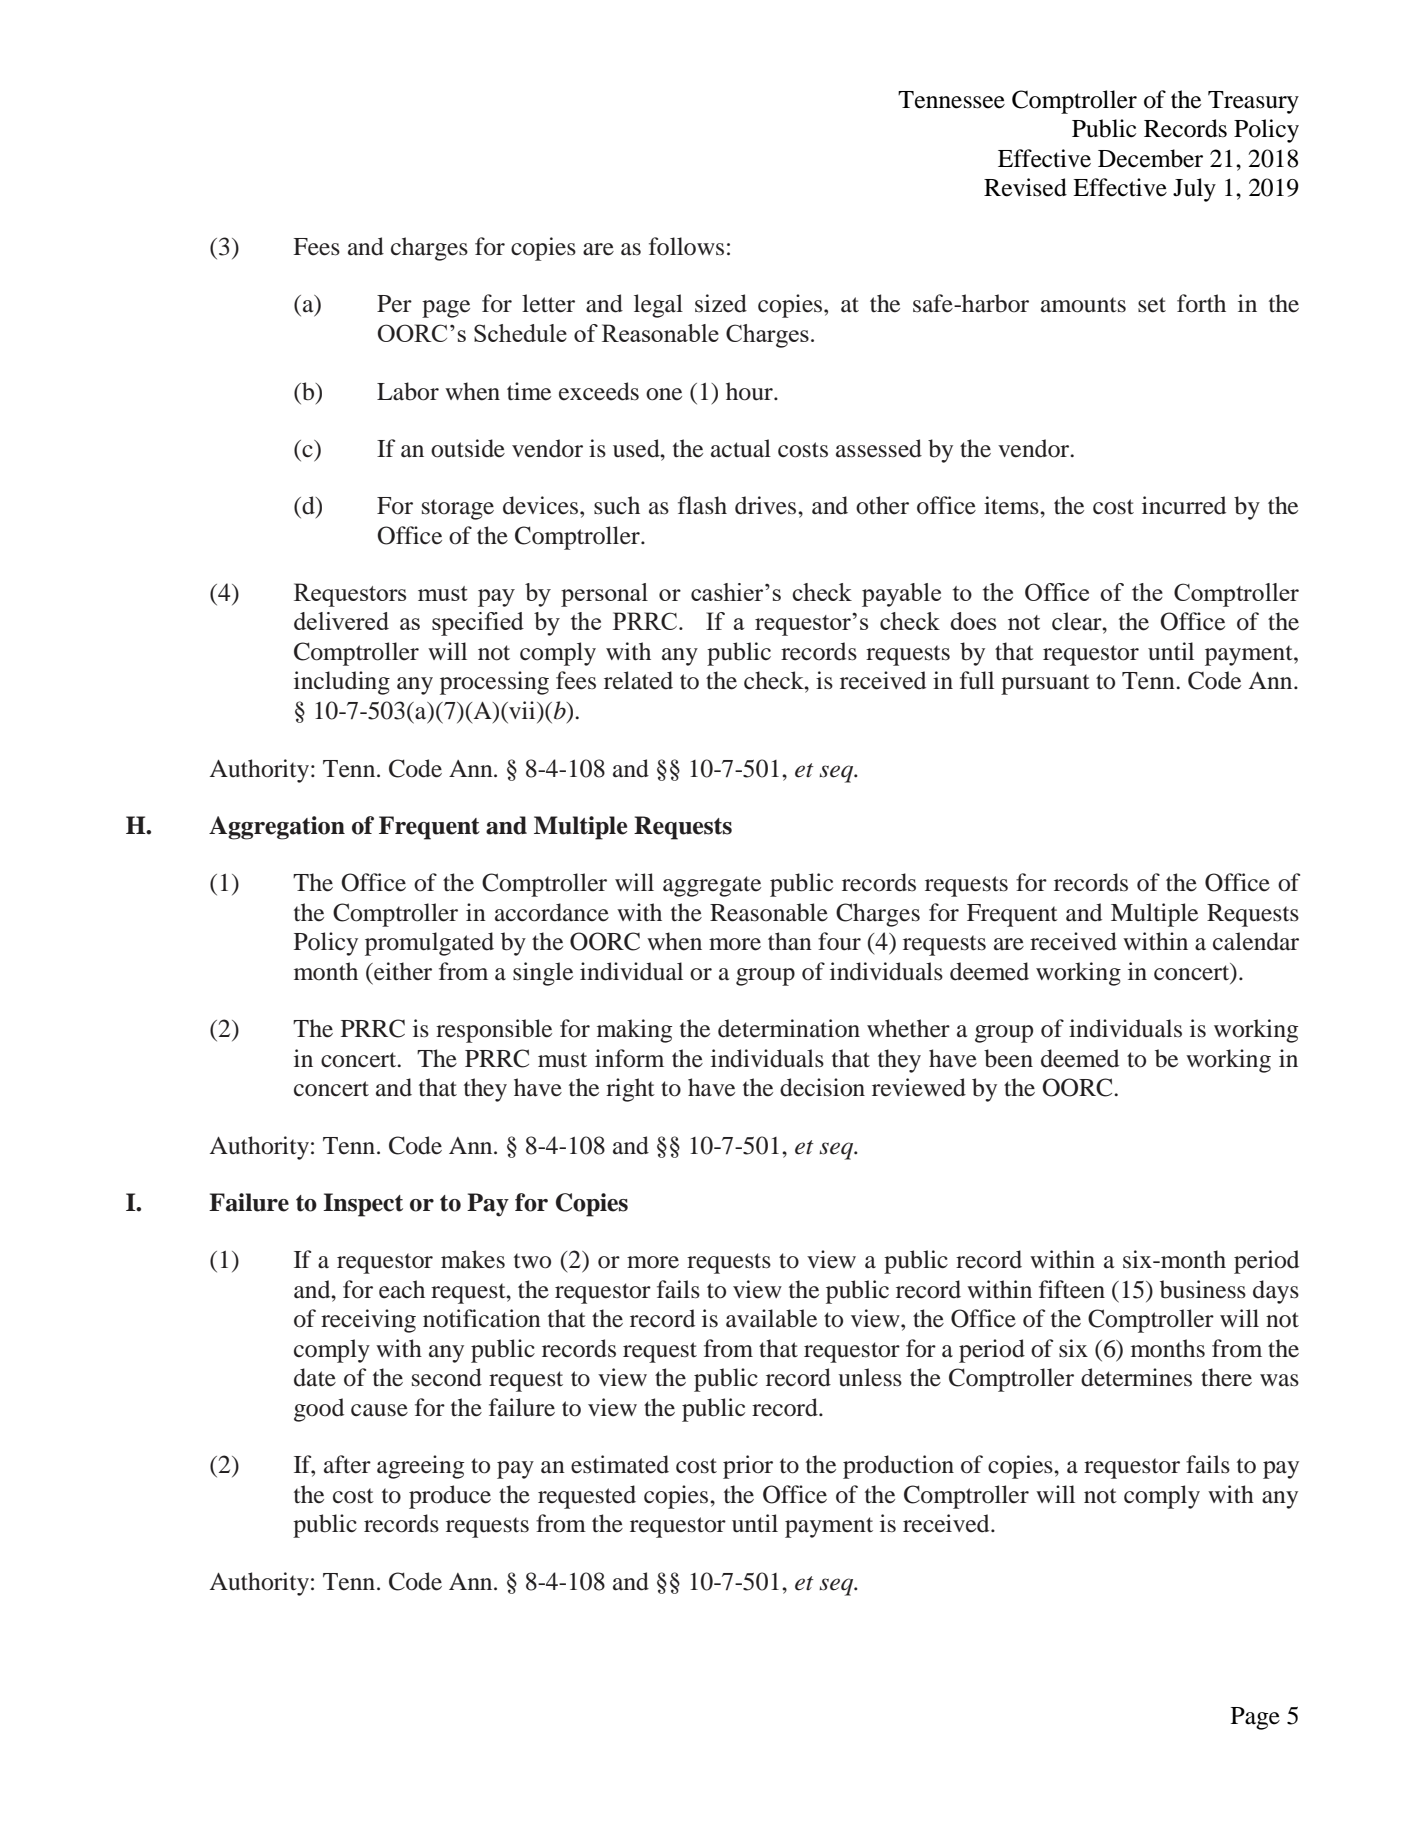 The height and width of the image is (1845, 1425). What do you see at coordinates (638, 680) in the image?
I see `related` at bounding box center [638, 680].
